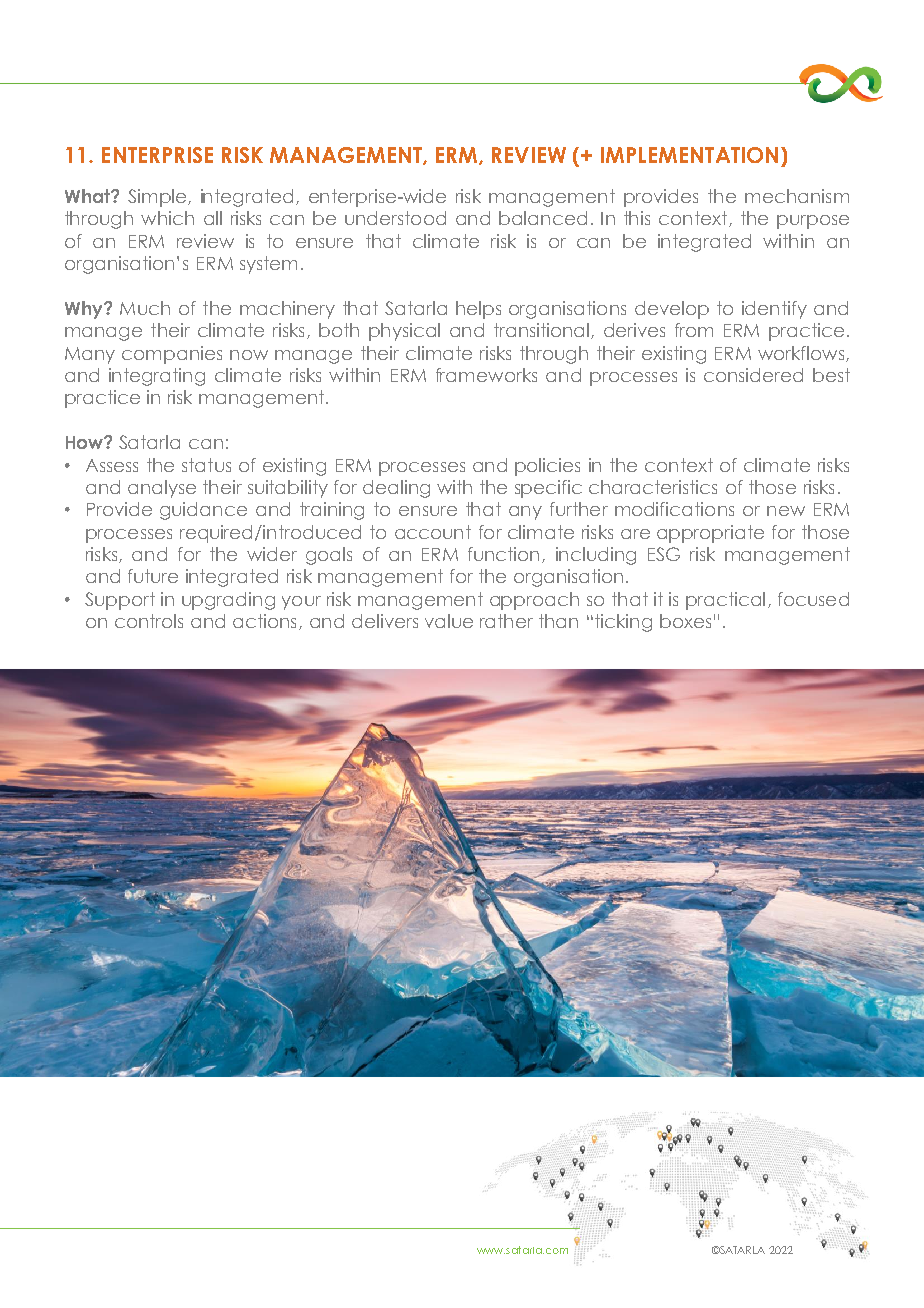 The width and height of the page is (924, 1308). I want to click on frameworks, so click(486, 375).
